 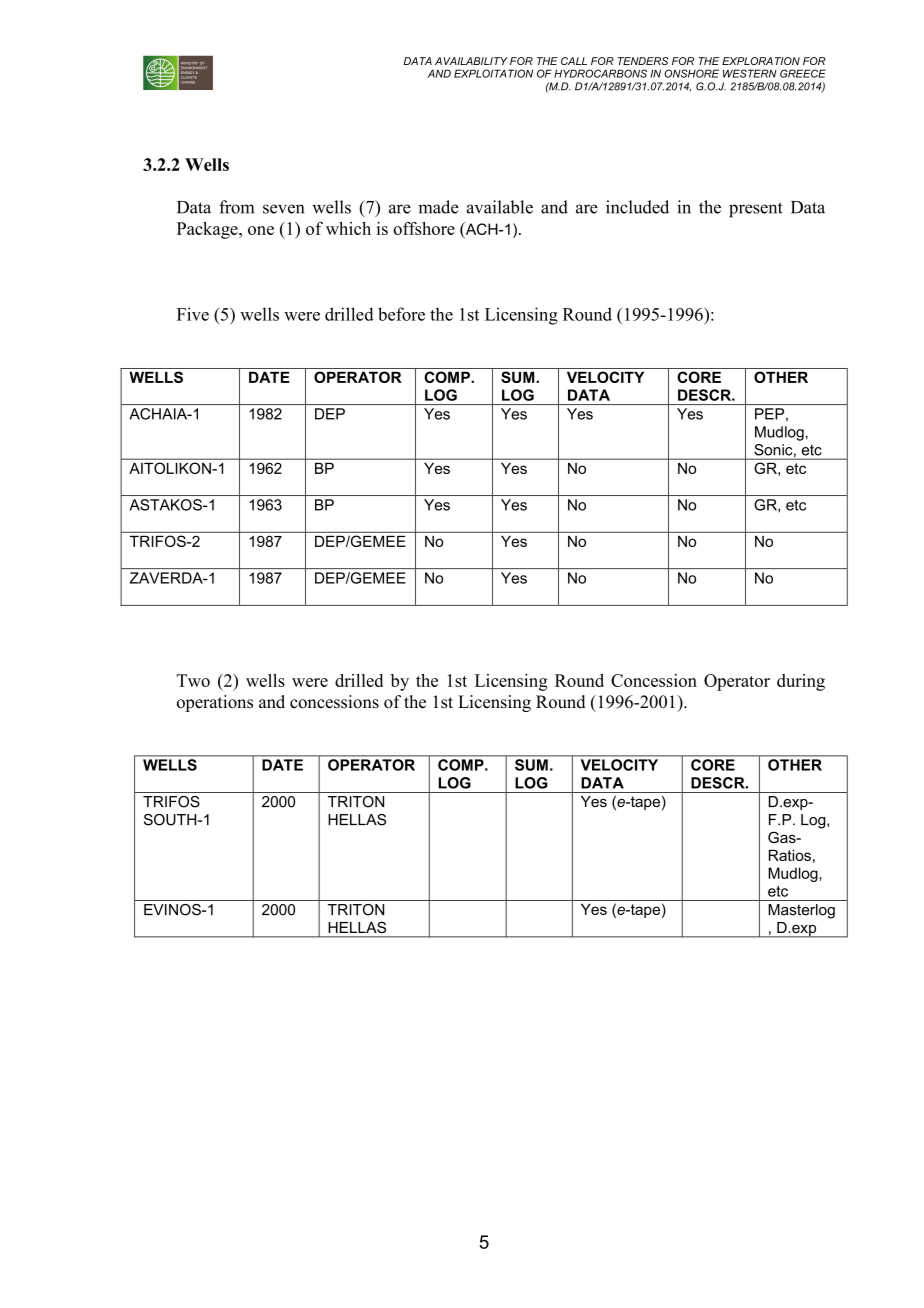 What do you see at coordinates (193, 314) in the screenshot?
I see `Five` at bounding box center [193, 314].
